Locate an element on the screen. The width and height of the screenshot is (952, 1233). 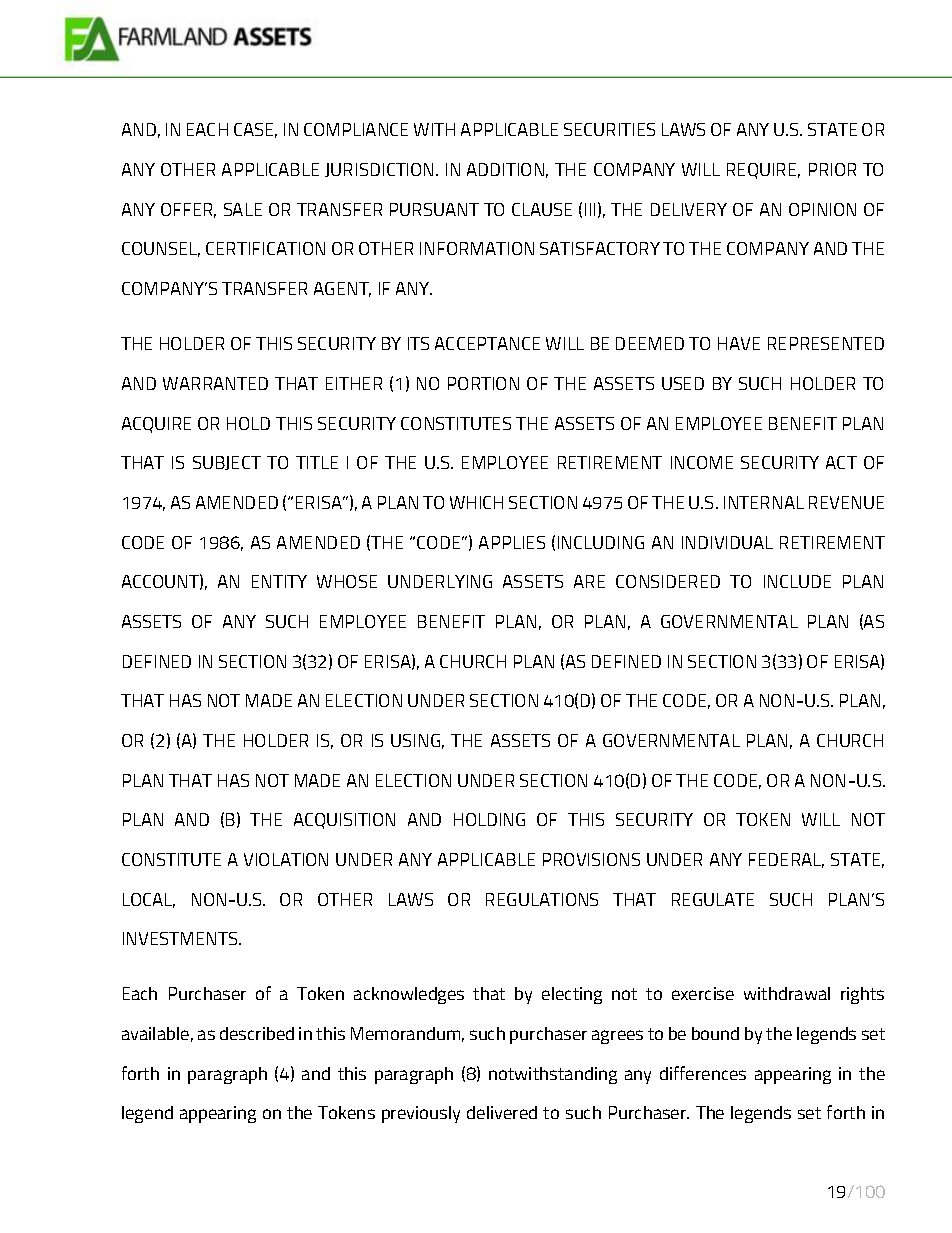
delivered is located at coordinates (502, 1112).
